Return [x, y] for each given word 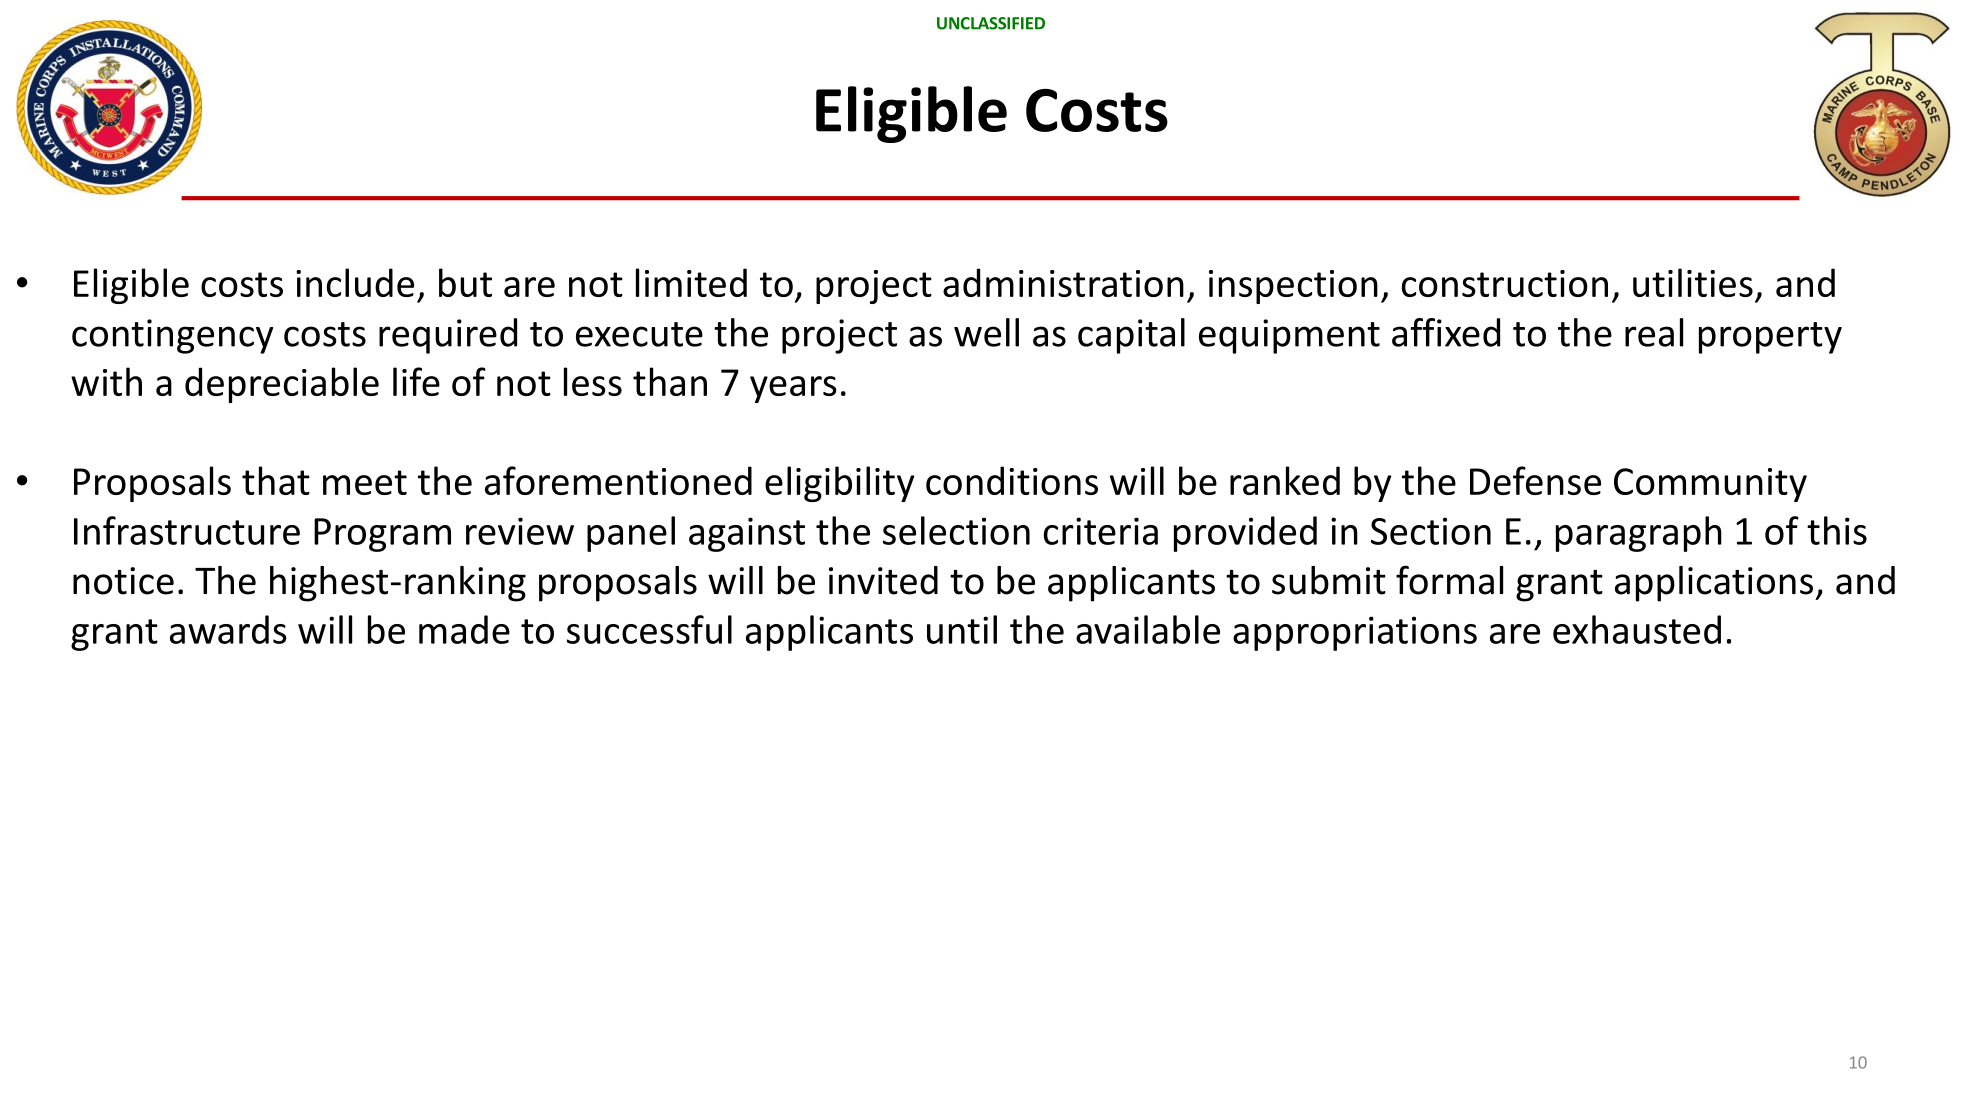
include [355, 282]
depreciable [282, 385]
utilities [1693, 282]
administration [1063, 282]
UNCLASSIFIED [991, 23]
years [793, 389]
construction [1505, 283]
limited [691, 282]
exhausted [1637, 629]
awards [228, 629]
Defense [1535, 480]
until [962, 629]
